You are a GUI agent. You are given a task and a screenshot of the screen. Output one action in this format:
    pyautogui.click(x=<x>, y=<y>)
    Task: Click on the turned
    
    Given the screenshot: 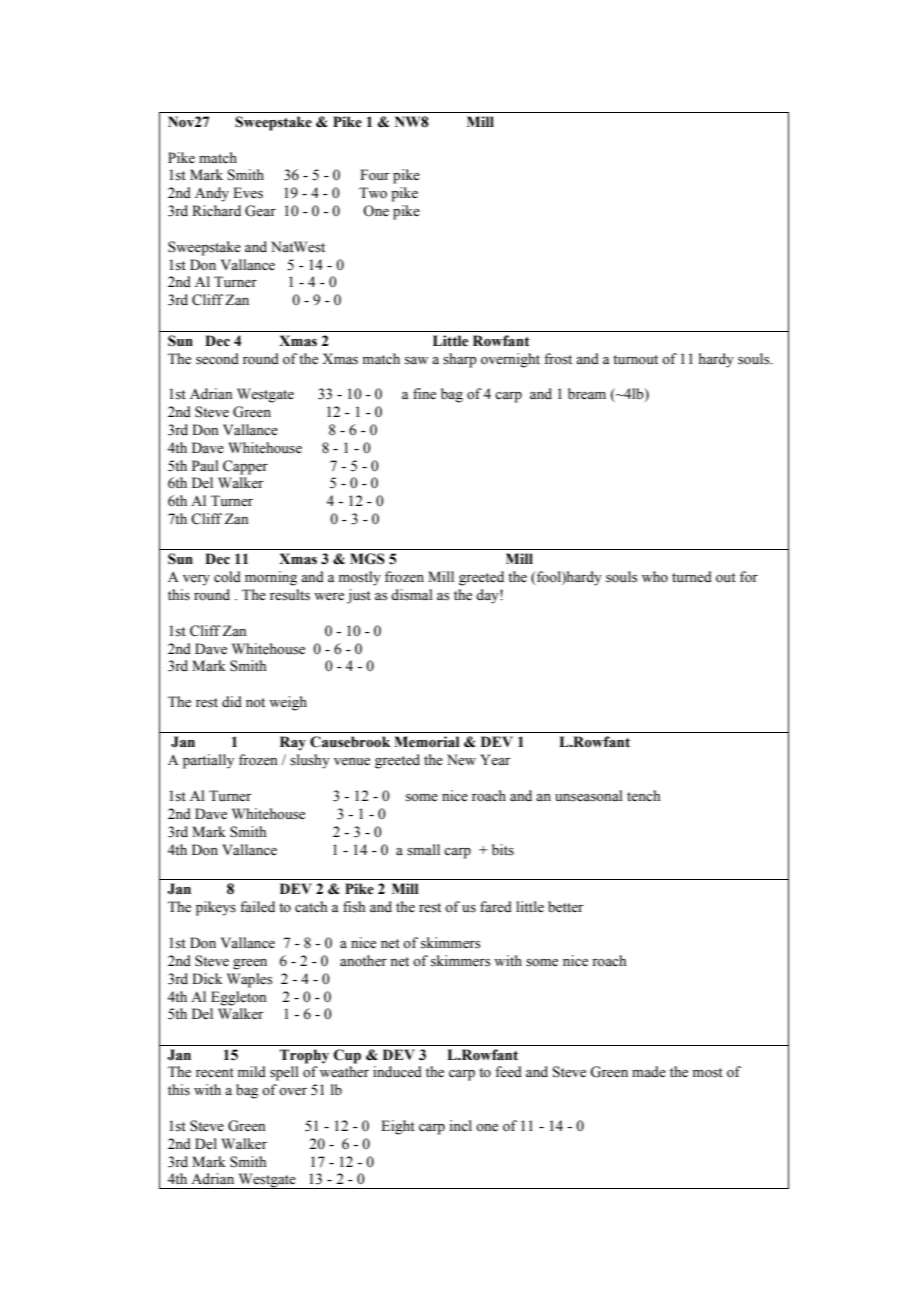 What is the action you would take?
    pyautogui.click(x=692, y=577)
